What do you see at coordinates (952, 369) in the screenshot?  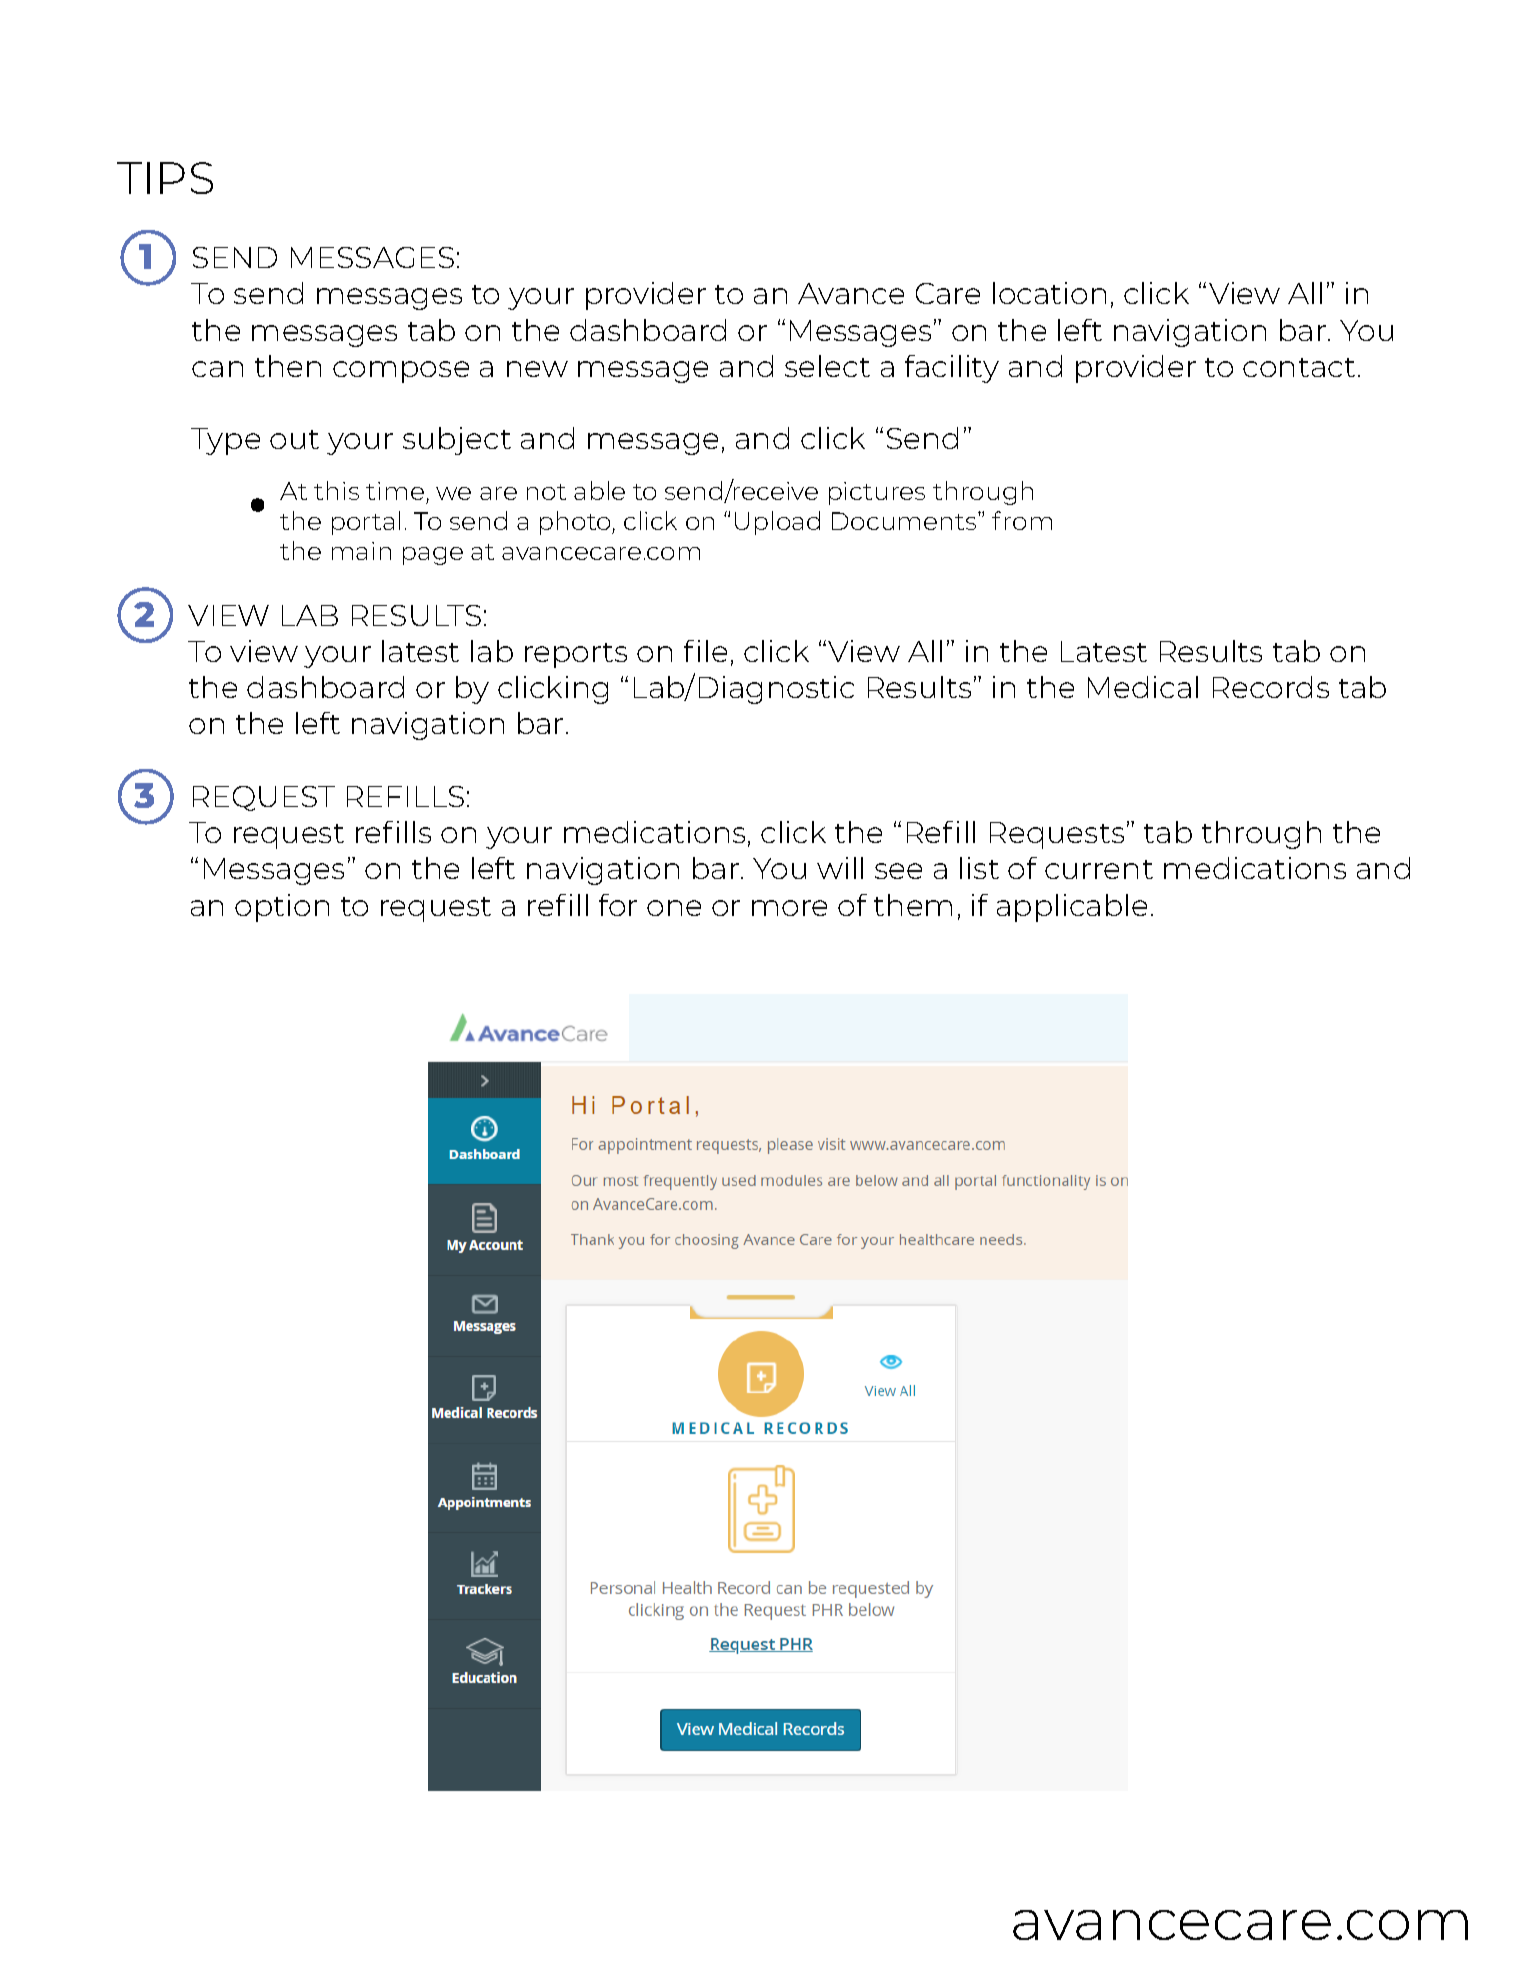 I see `facility` at bounding box center [952, 369].
